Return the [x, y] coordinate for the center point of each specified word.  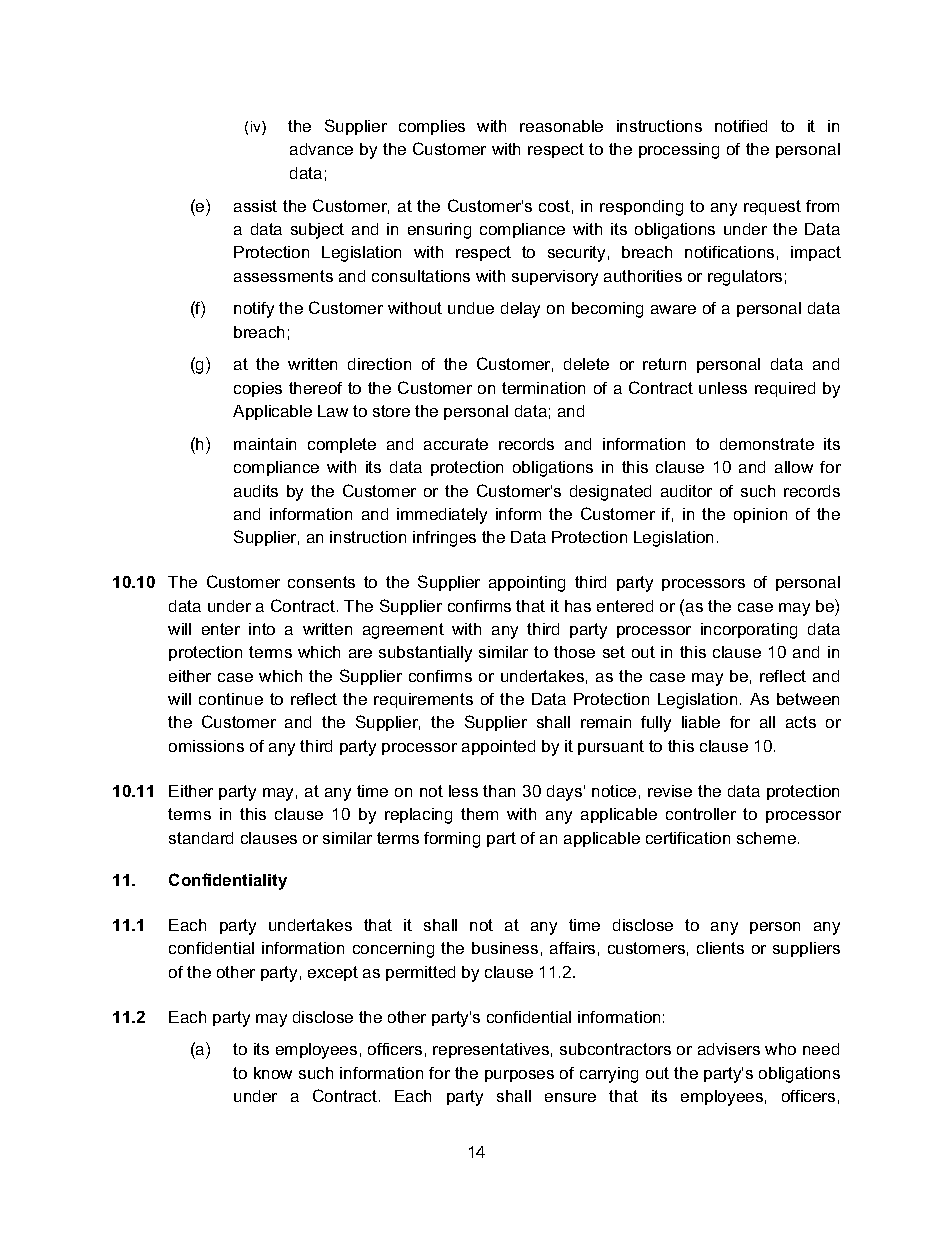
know [273, 1073]
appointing [527, 584]
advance [321, 149]
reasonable [561, 126]
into [262, 629]
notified [741, 126]
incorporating [749, 631]
